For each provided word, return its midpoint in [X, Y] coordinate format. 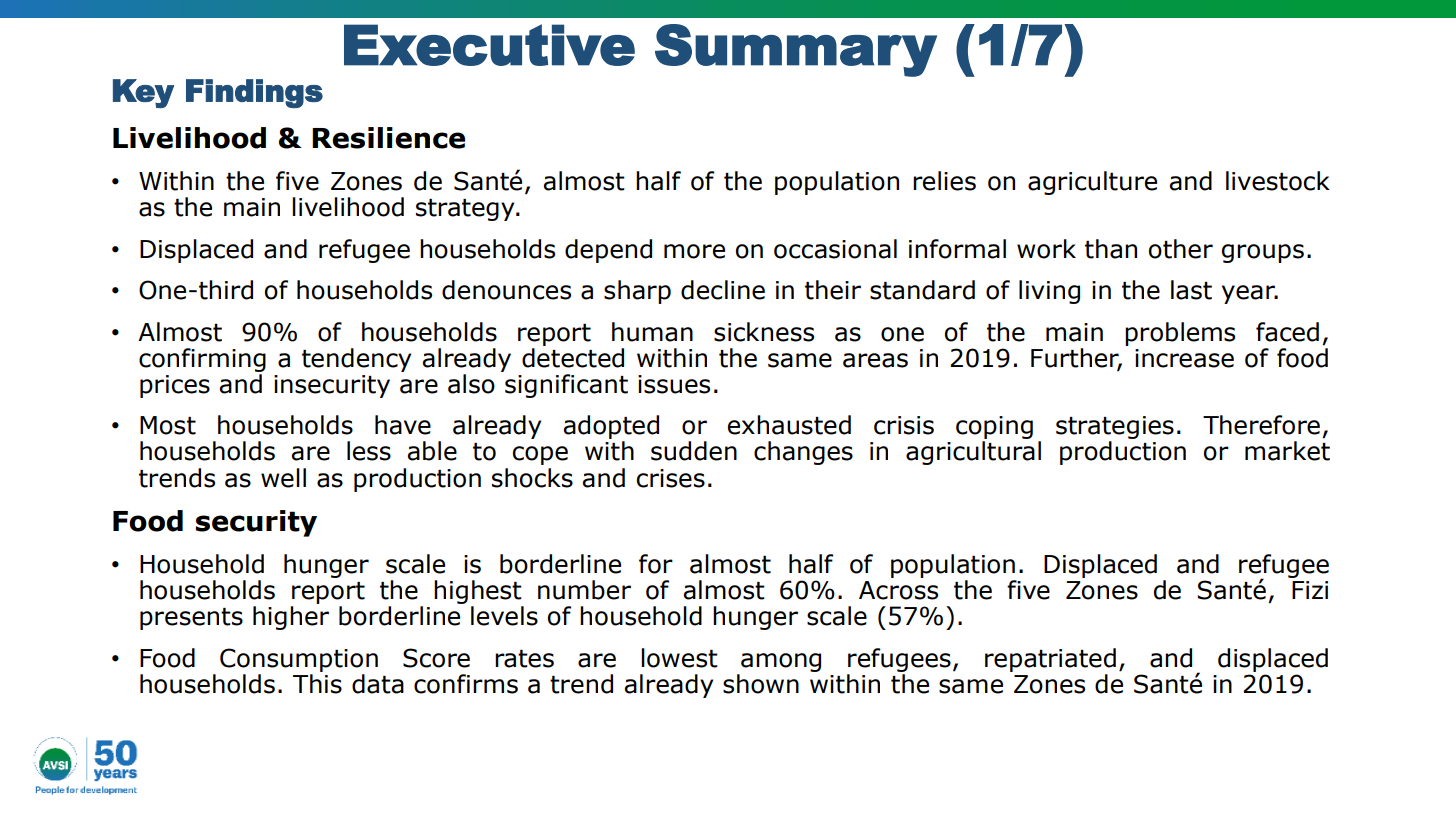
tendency [356, 360]
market [1287, 451]
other [1181, 249]
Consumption [299, 660]
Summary [796, 50]
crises [670, 478]
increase [1184, 358]
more [694, 251]
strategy [466, 210]
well [283, 478]
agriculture [1092, 183]
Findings [254, 93]
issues [674, 384]
